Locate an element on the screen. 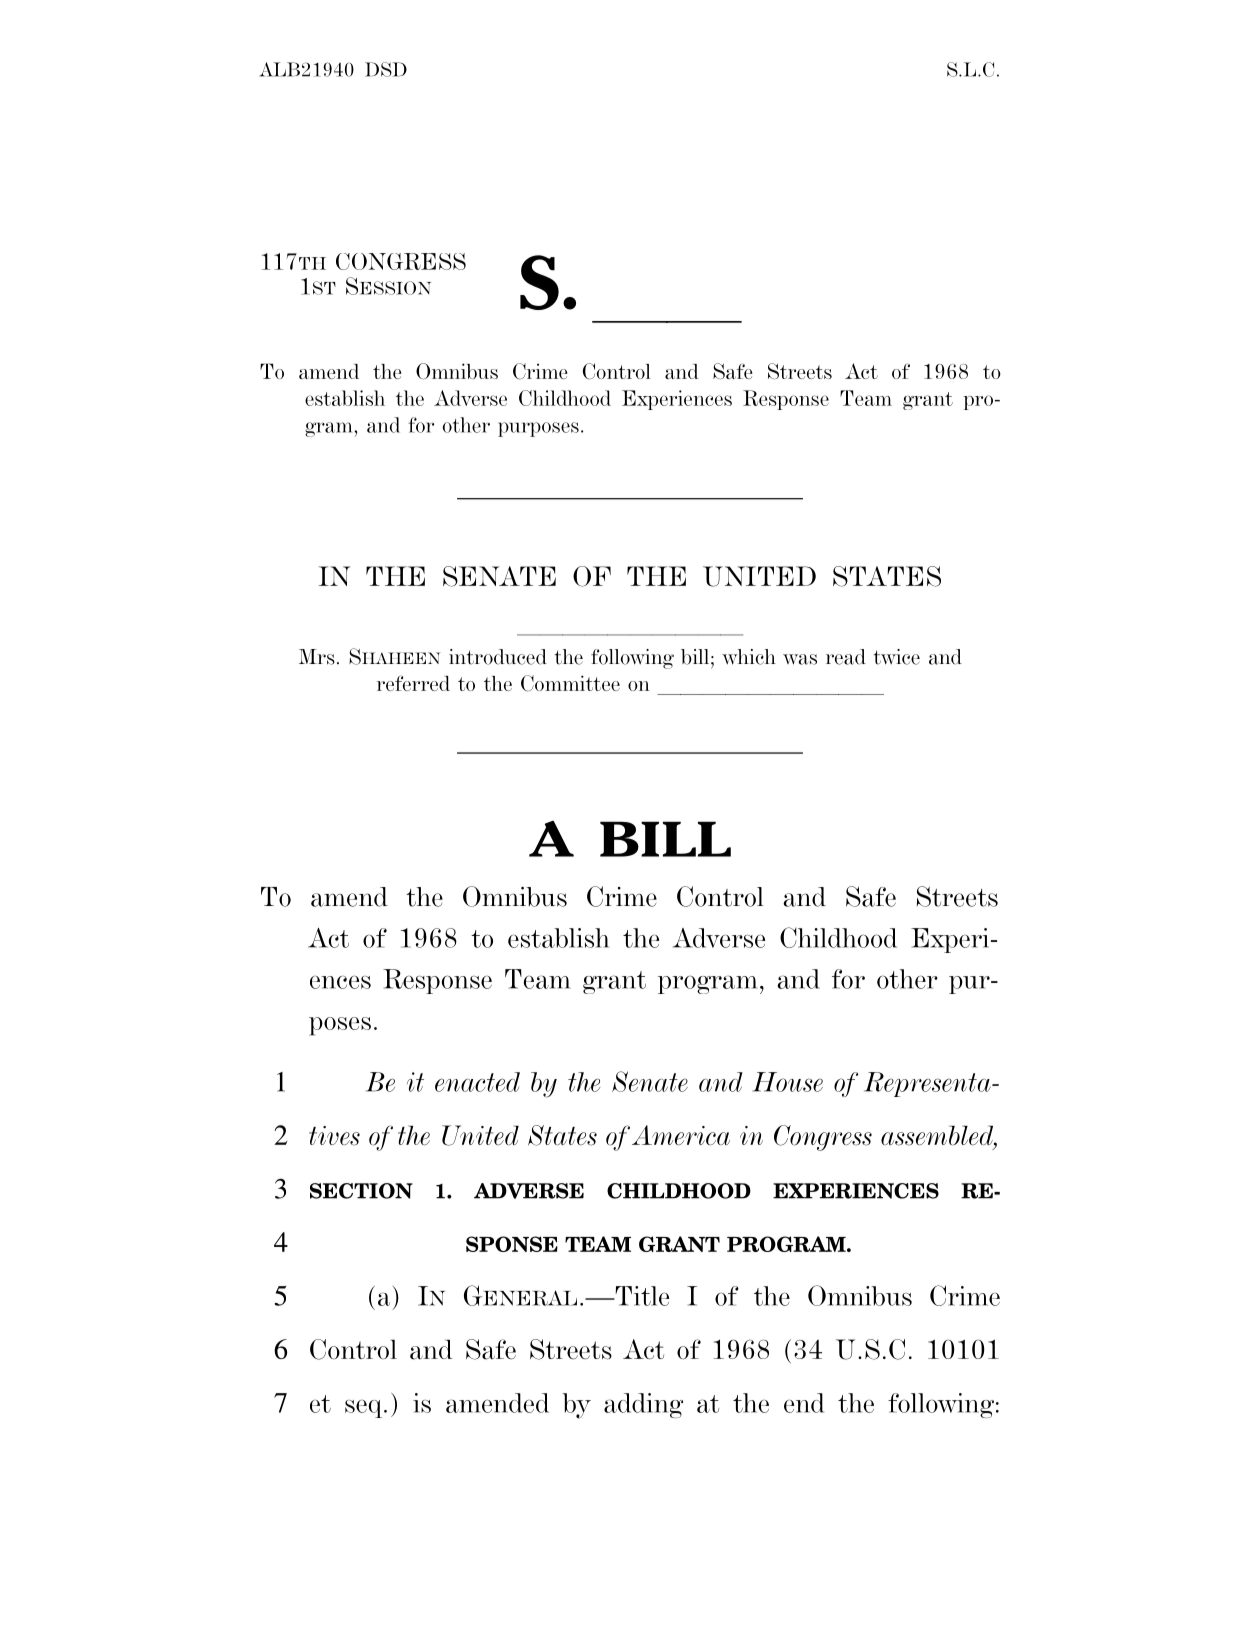 The height and width of the screenshot is (1630, 1260). America is located at coordinates (681, 1135).
